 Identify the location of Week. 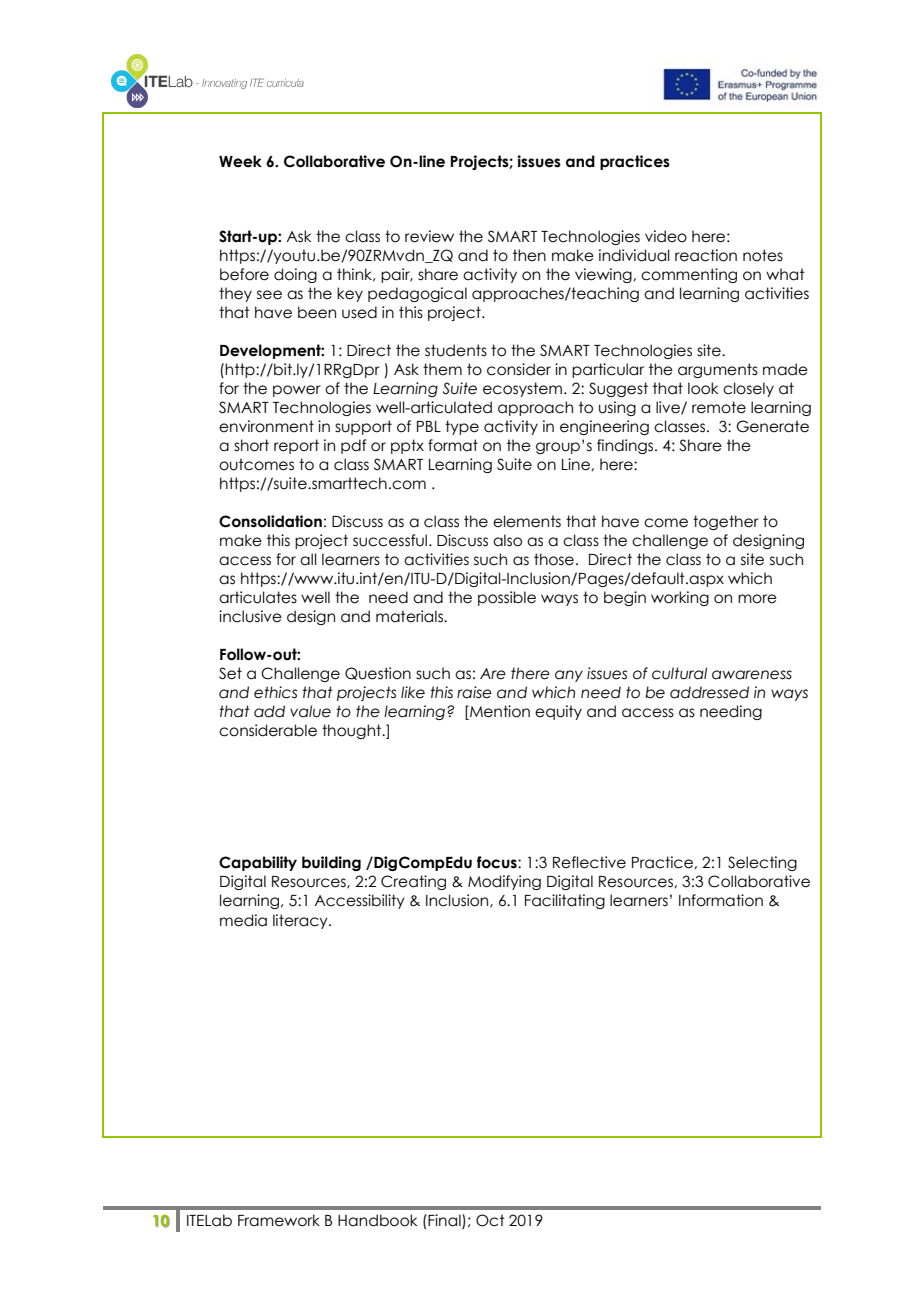
(240, 161).
